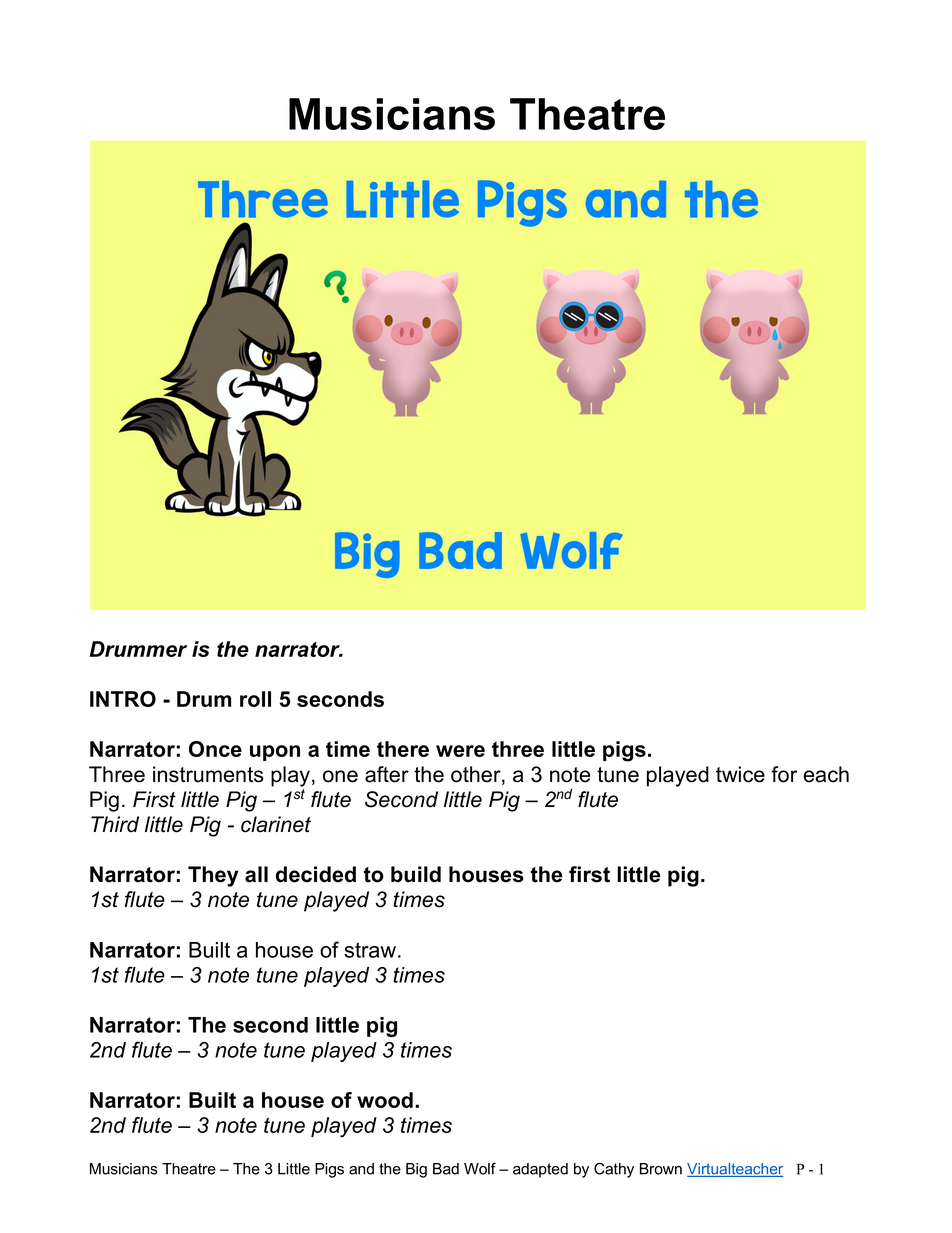  I want to click on build, so click(416, 874).
